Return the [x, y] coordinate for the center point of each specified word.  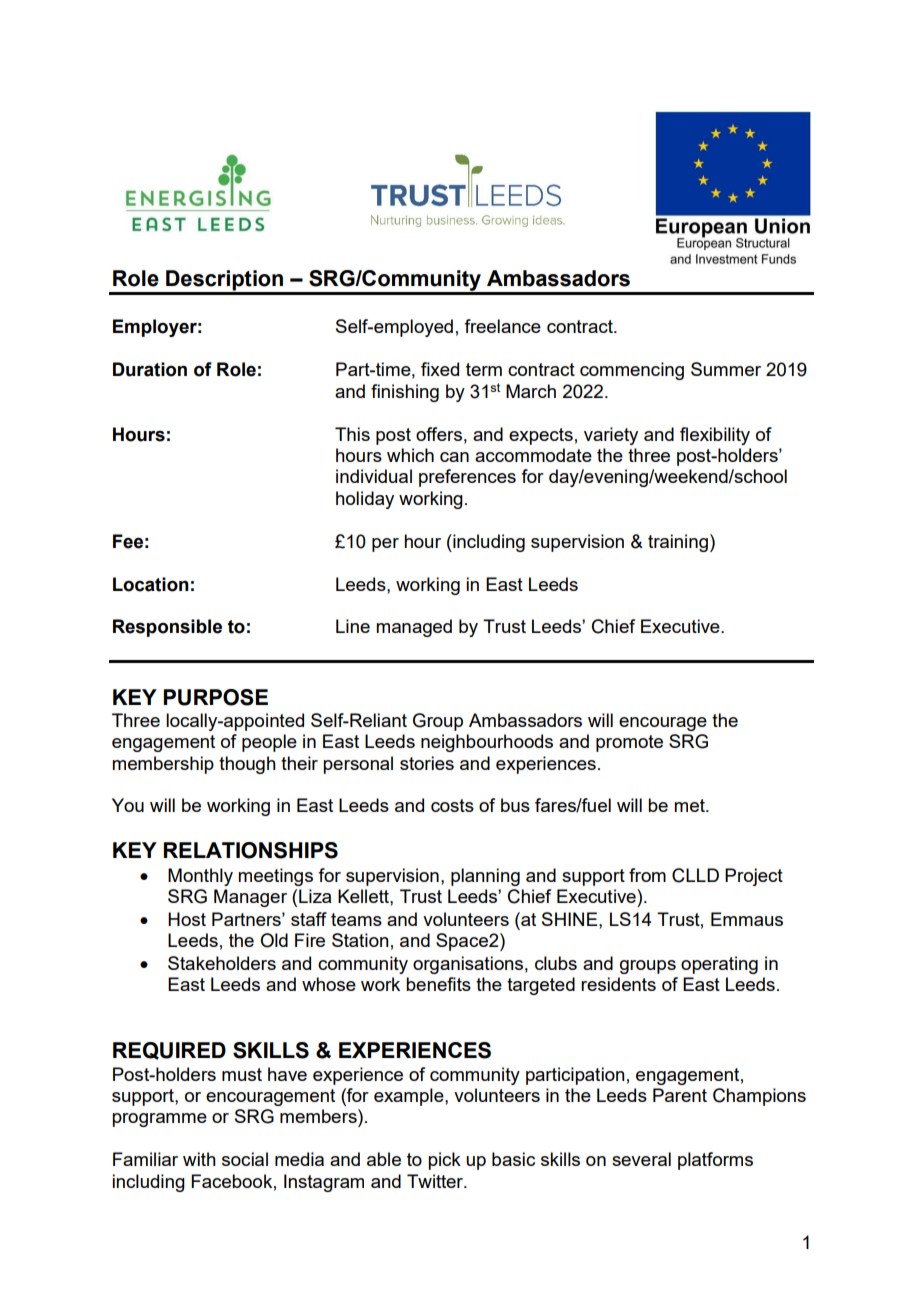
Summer [726, 369]
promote [629, 743]
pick [444, 1161]
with [199, 1159]
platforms [715, 1161]
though [247, 765]
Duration [150, 369]
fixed [440, 369]
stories [427, 763]
